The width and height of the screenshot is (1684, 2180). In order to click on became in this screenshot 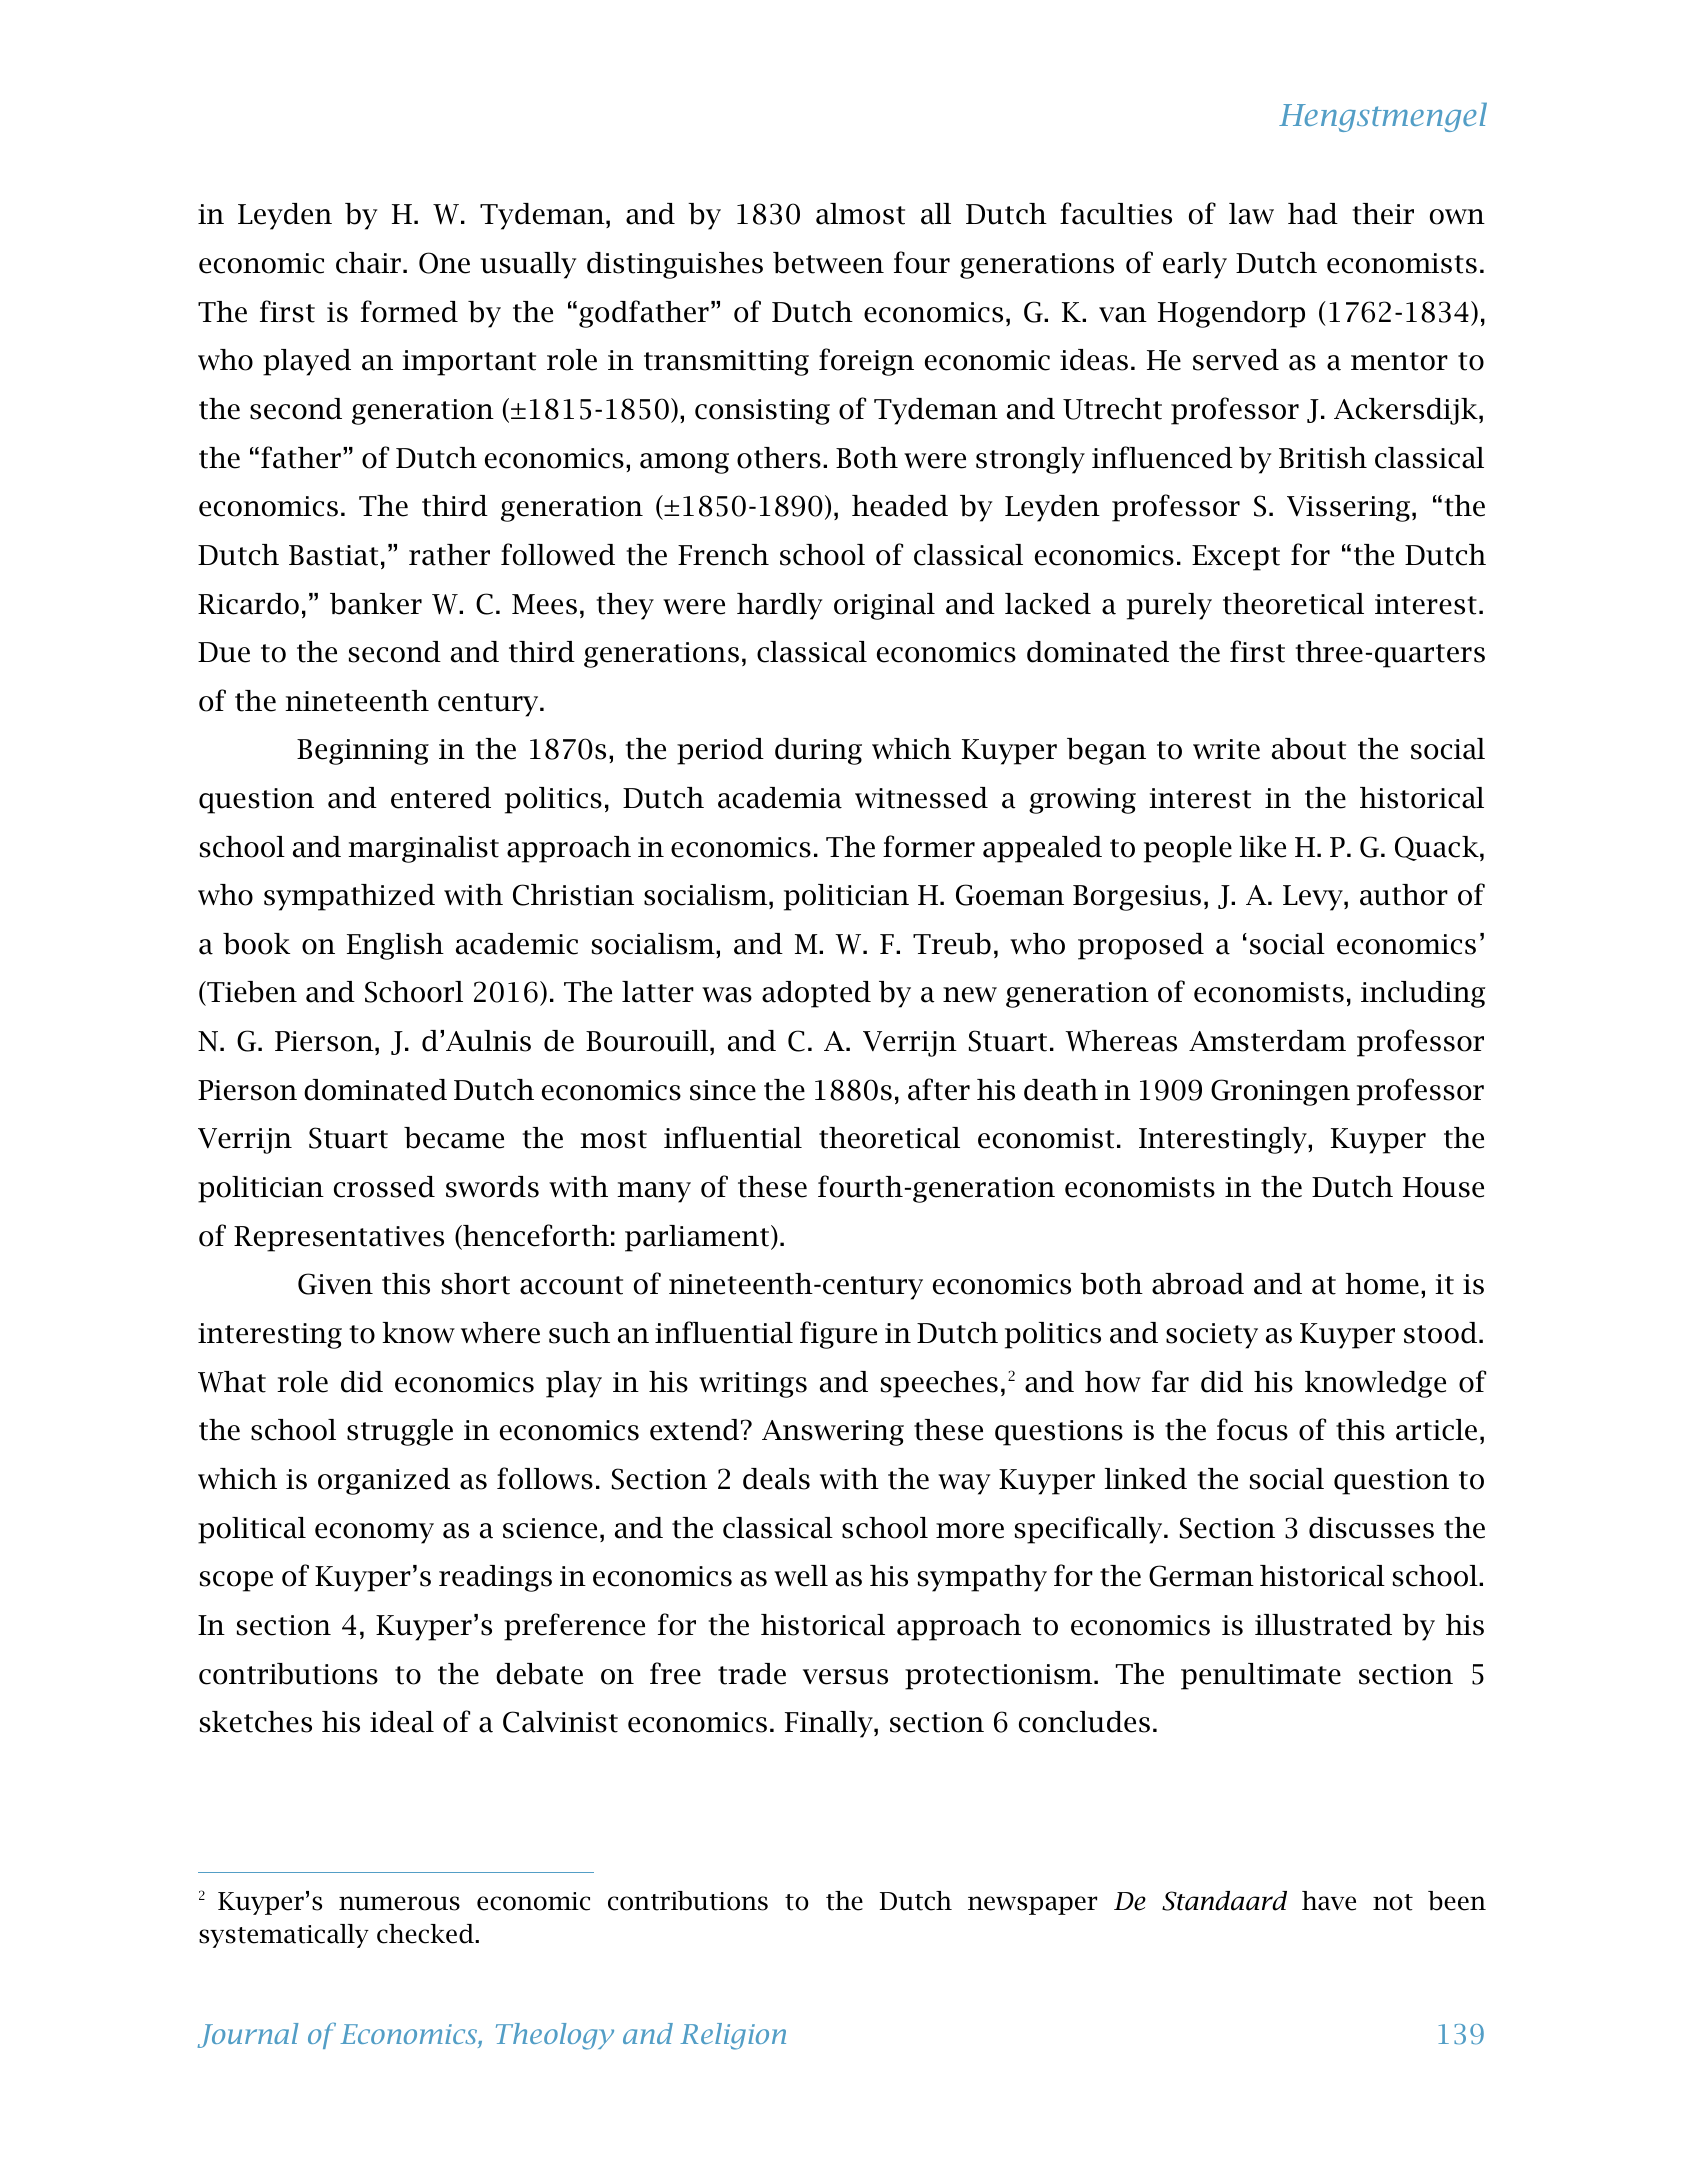, I will do `click(454, 1138)`.
